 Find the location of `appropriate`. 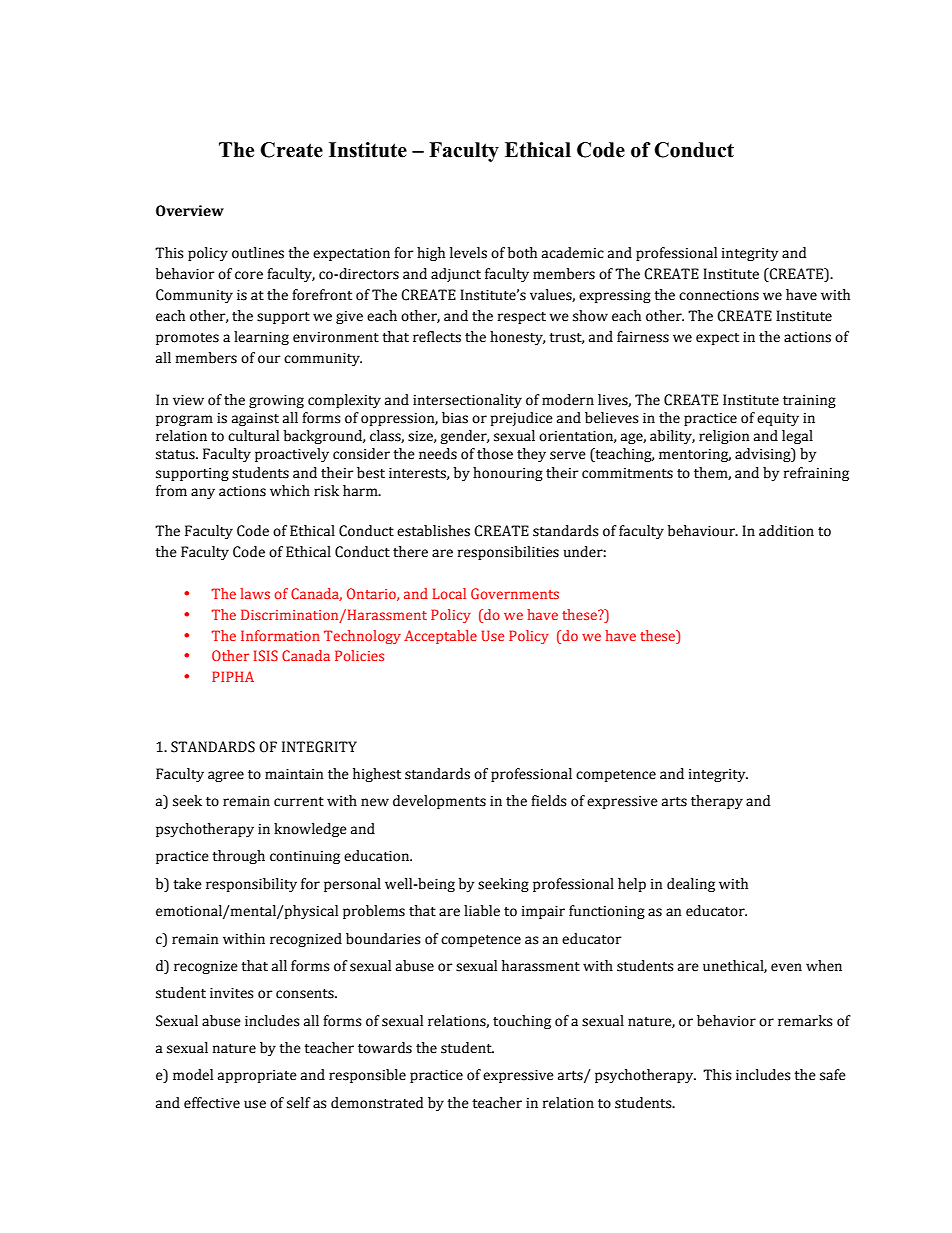

appropriate is located at coordinates (257, 1076).
